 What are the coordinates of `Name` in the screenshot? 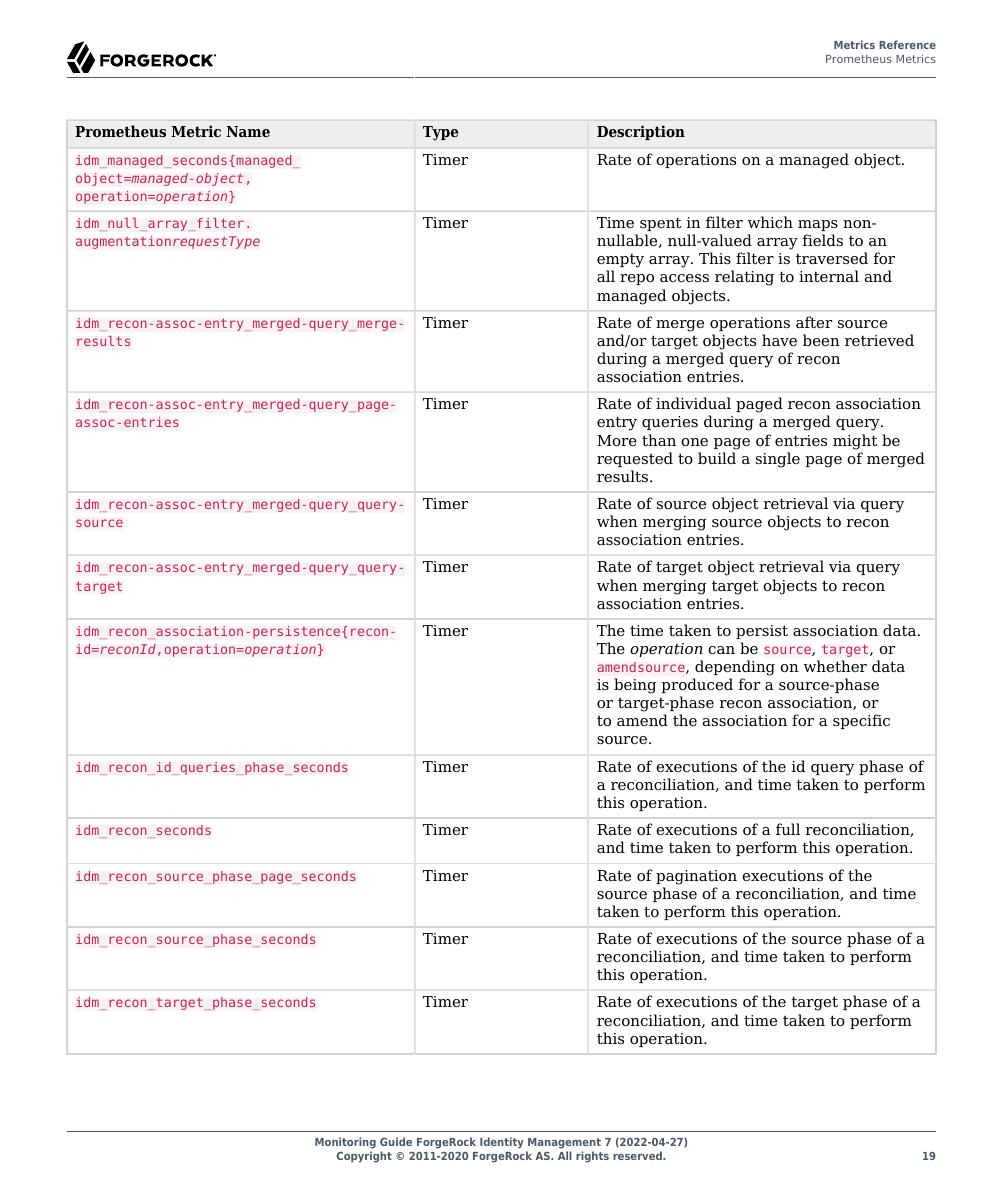 It's located at (248, 131).
